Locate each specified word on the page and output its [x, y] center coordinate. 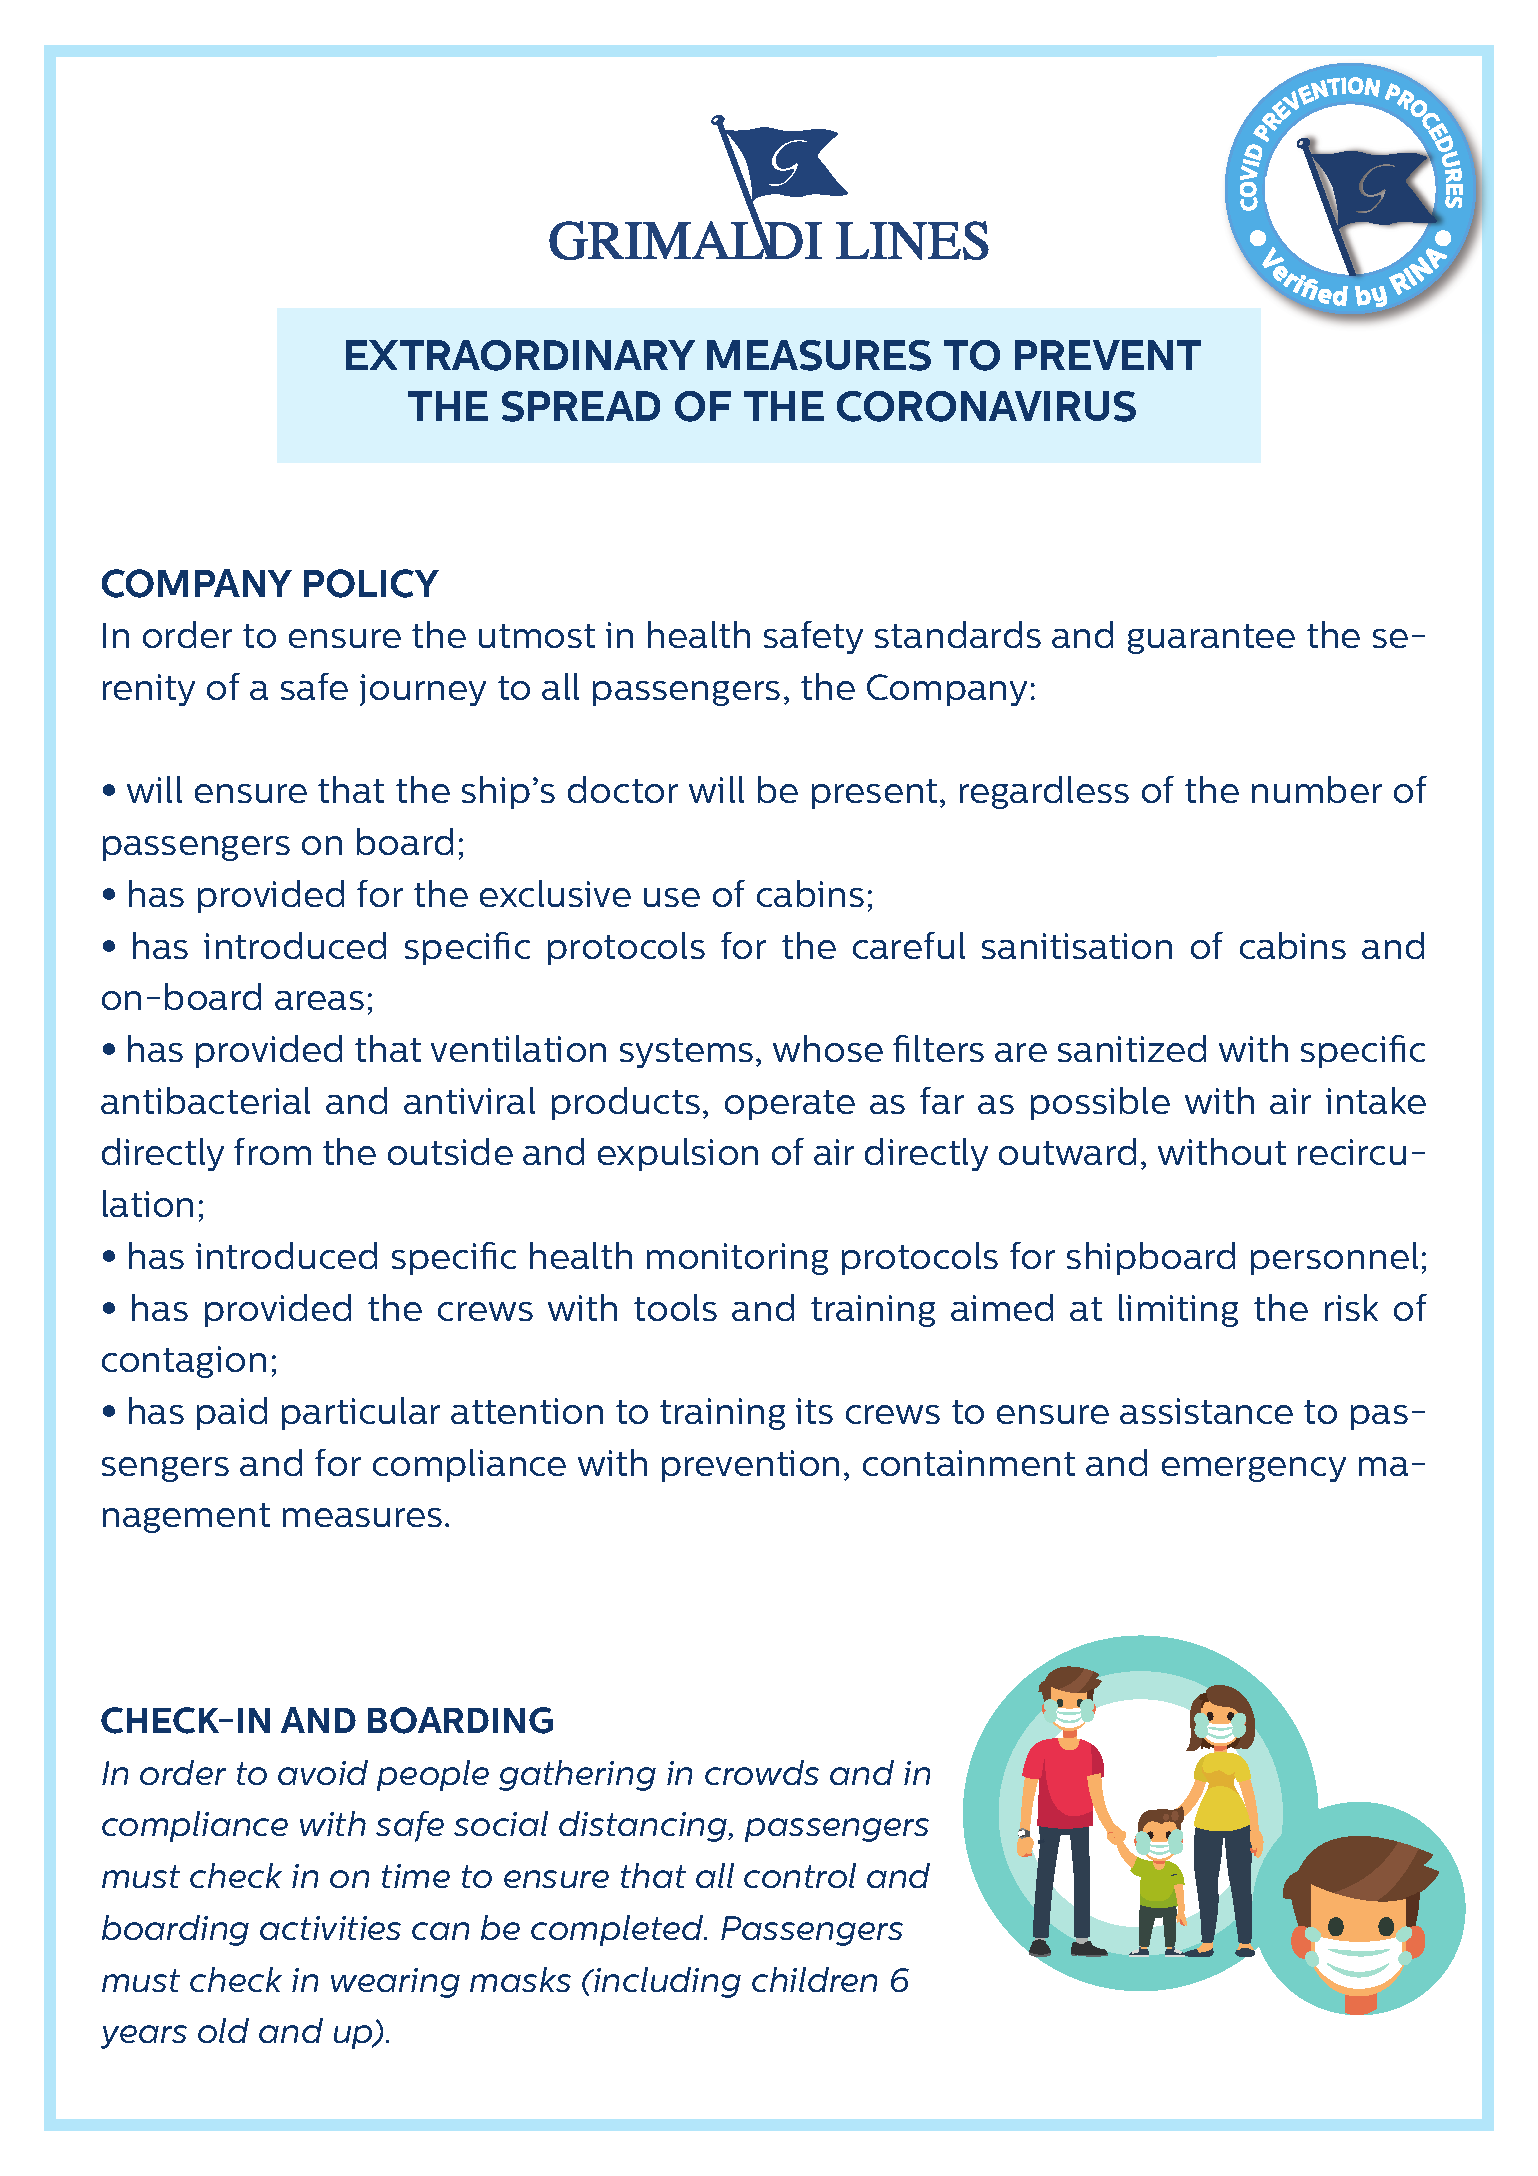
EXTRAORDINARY [520, 355]
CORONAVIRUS [986, 406]
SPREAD [581, 406]
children [814, 1979]
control [800, 1875]
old [223, 2030]
